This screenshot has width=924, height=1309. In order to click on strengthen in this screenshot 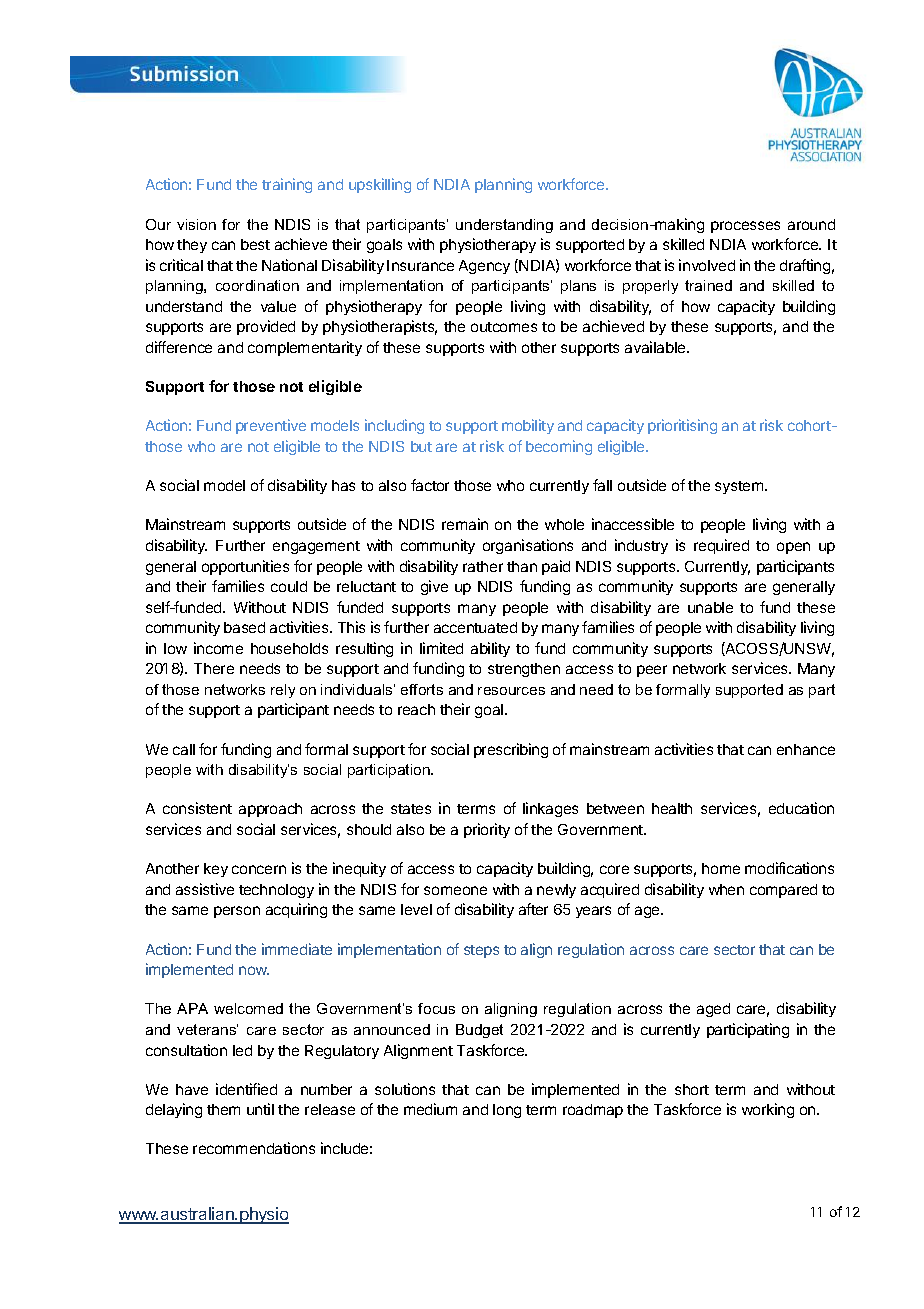, I will do `click(524, 670)`.
